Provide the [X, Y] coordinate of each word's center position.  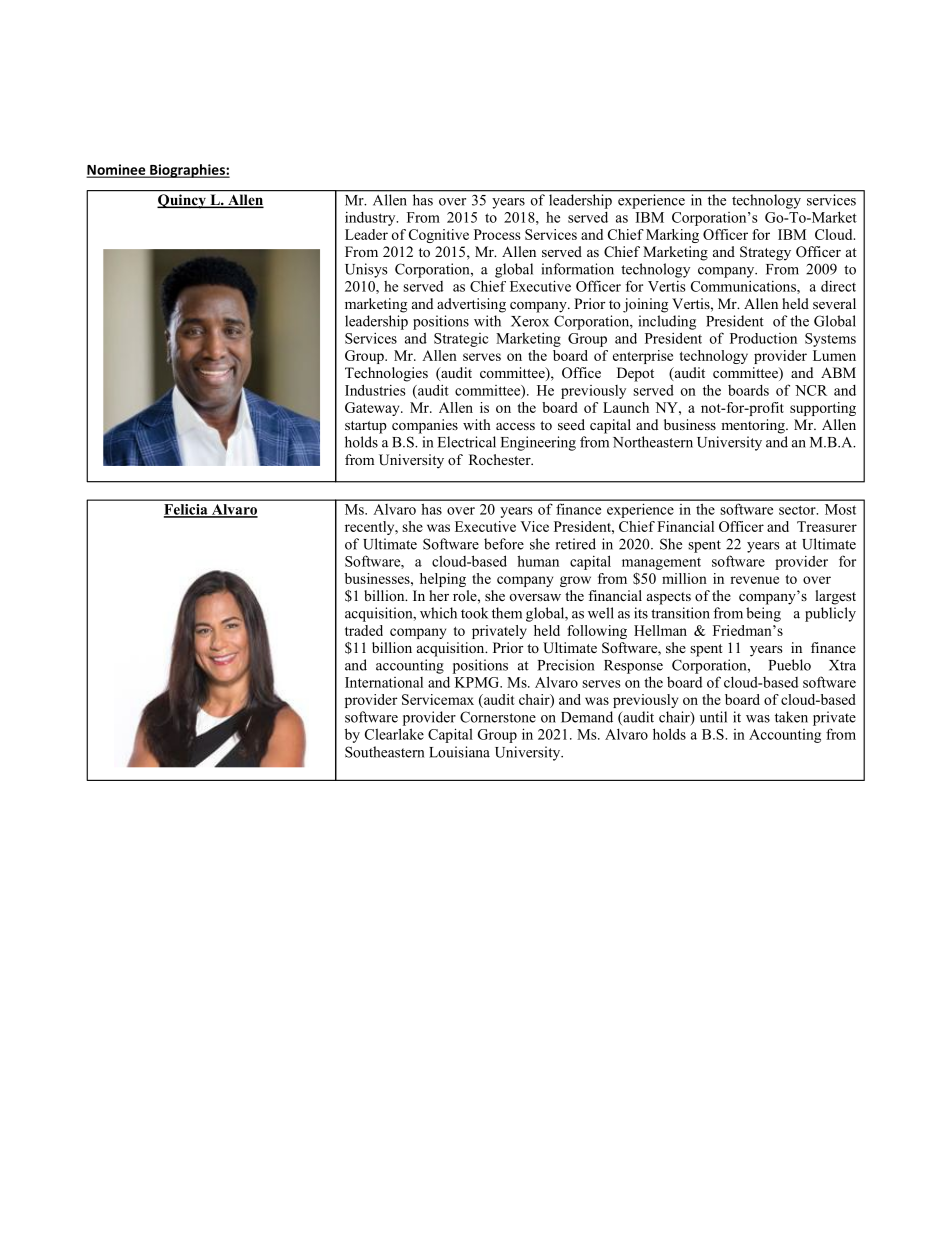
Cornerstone [498, 717]
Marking [672, 236]
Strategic [461, 340]
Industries [375, 390]
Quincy [182, 201]
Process [497, 234]
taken [791, 717]
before [504, 544]
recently [371, 528]
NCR [811, 390]
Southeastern [384, 752]
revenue [754, 580]
